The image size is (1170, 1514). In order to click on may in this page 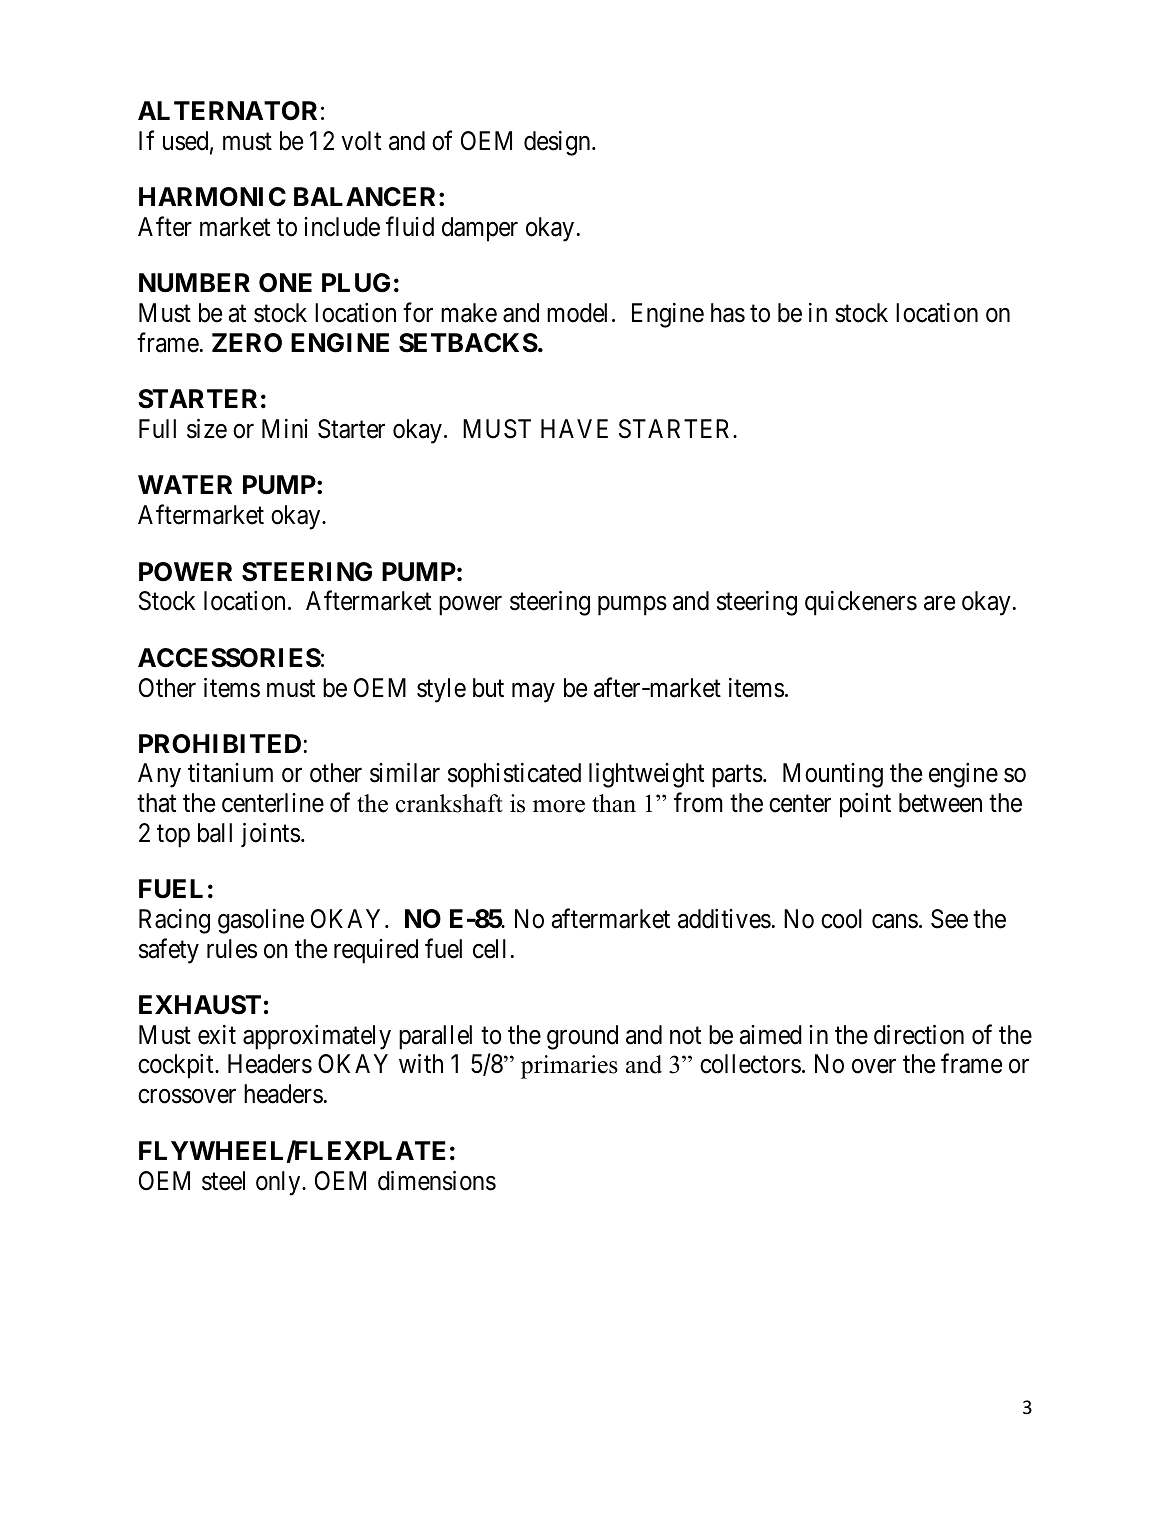, I will do `click(533, 693)`.
